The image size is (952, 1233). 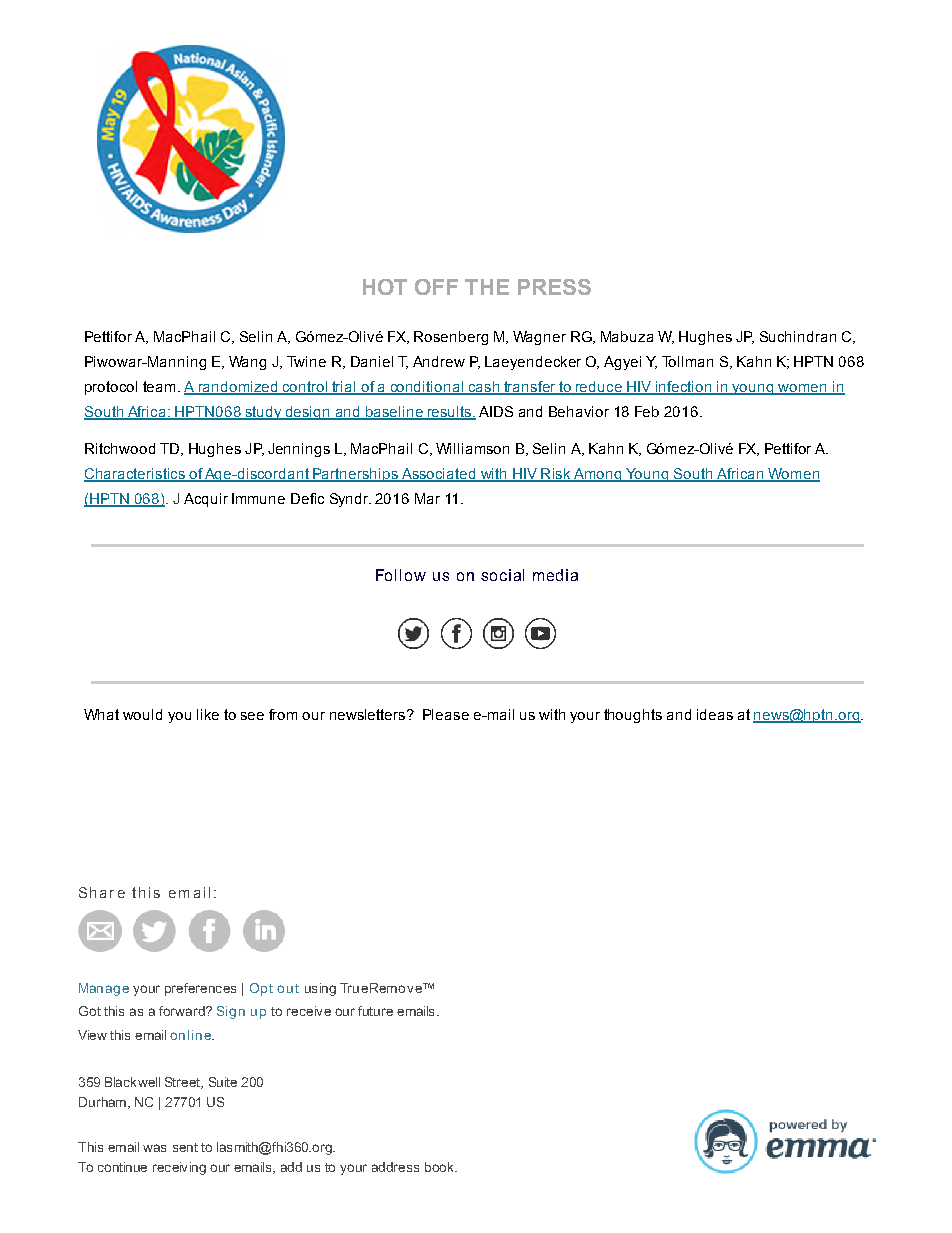 I want to click on PRESS, so click(x=554, y=287).
